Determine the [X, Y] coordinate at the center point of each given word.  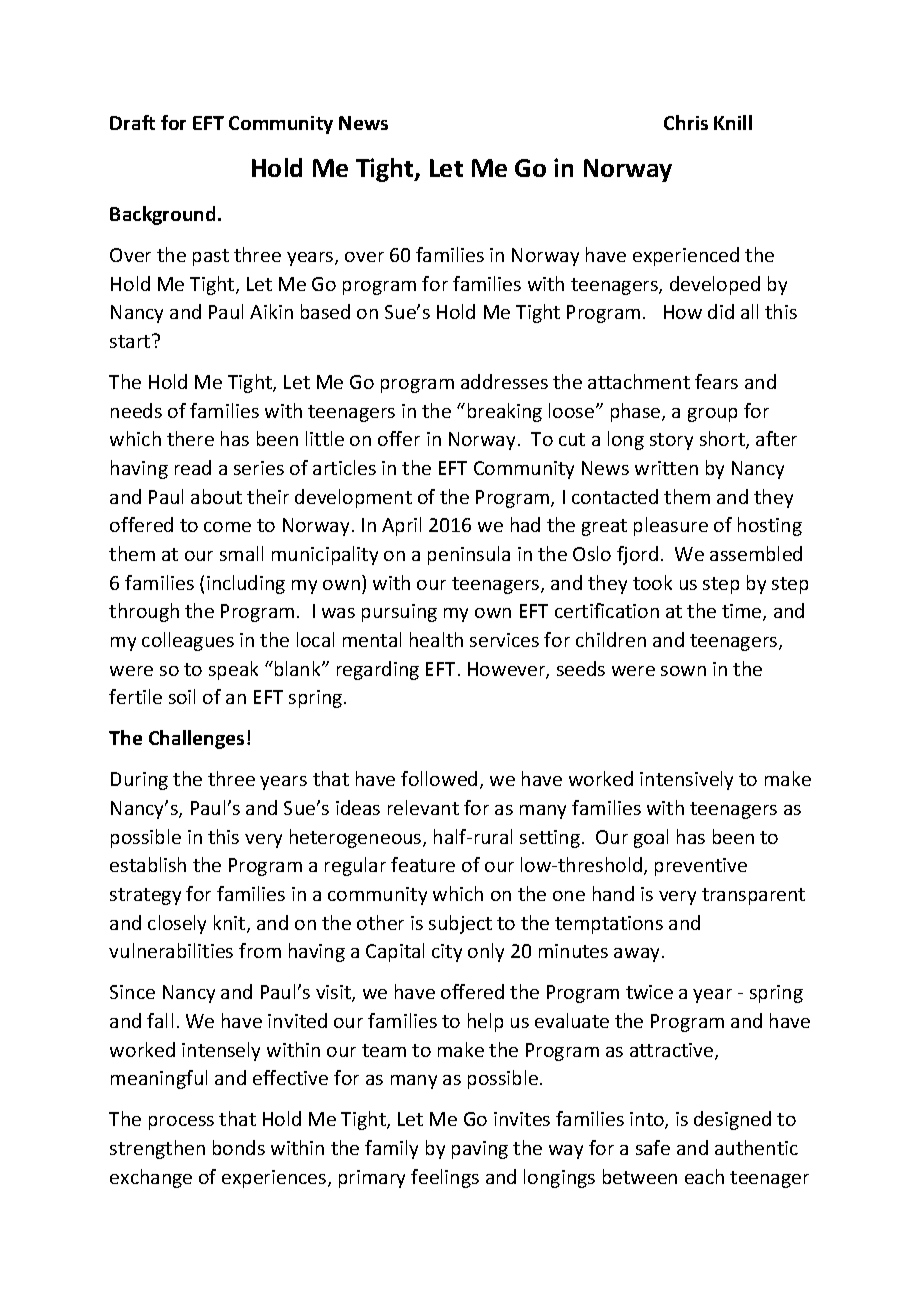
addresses [504, 381]
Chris [686, 122]
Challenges [196, 739]
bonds [239, 1147]
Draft [132, 122]
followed [439, 778]
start [131, 341]
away [636, 955]
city [447, 953]
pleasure [671, 526]
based [325, 311]
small [241, 553]
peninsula [469, 555]
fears [716, 381]
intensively [686, 780]
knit [231, 924]
